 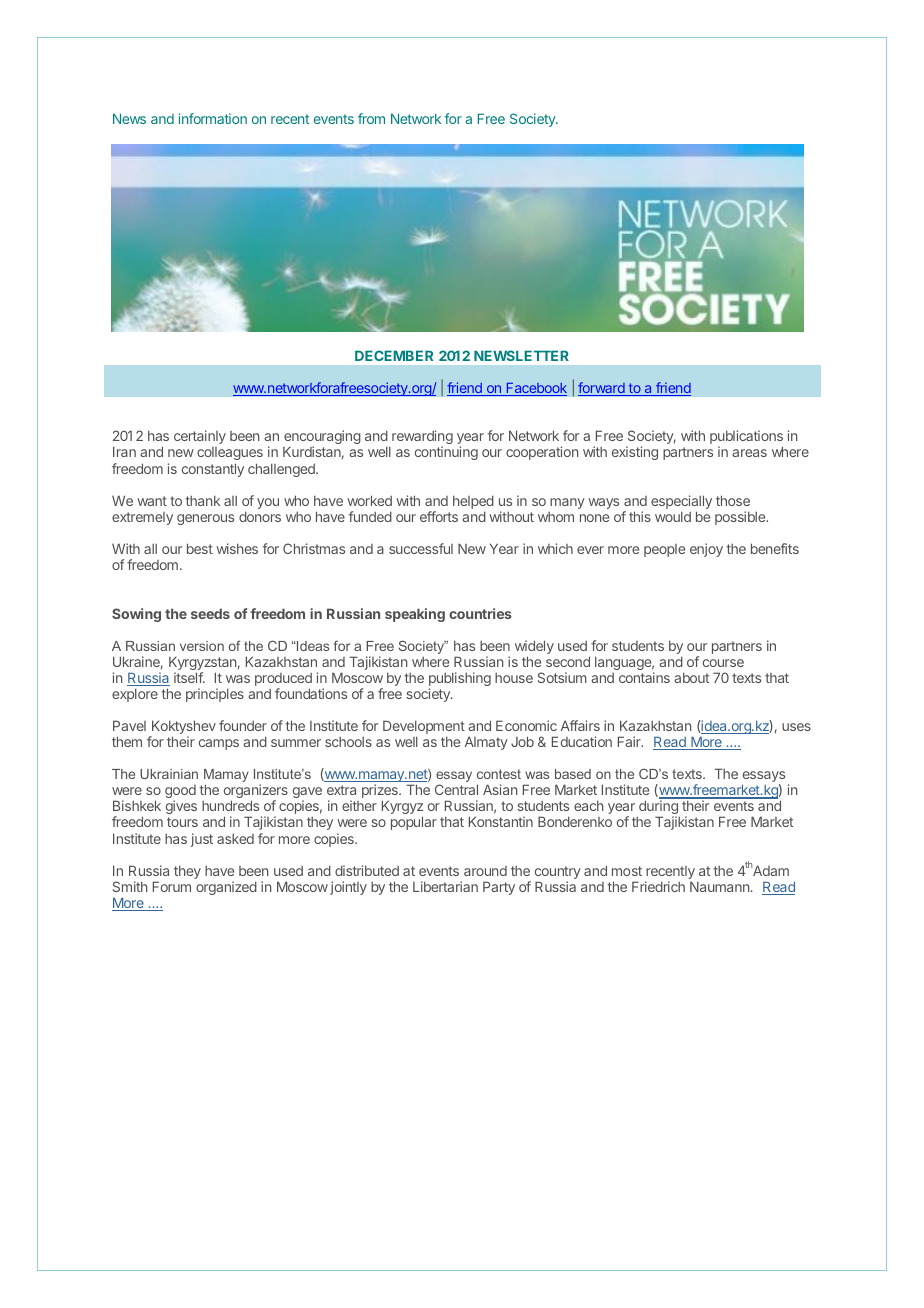 I want to click on forward, so click(x=602, y=389).
